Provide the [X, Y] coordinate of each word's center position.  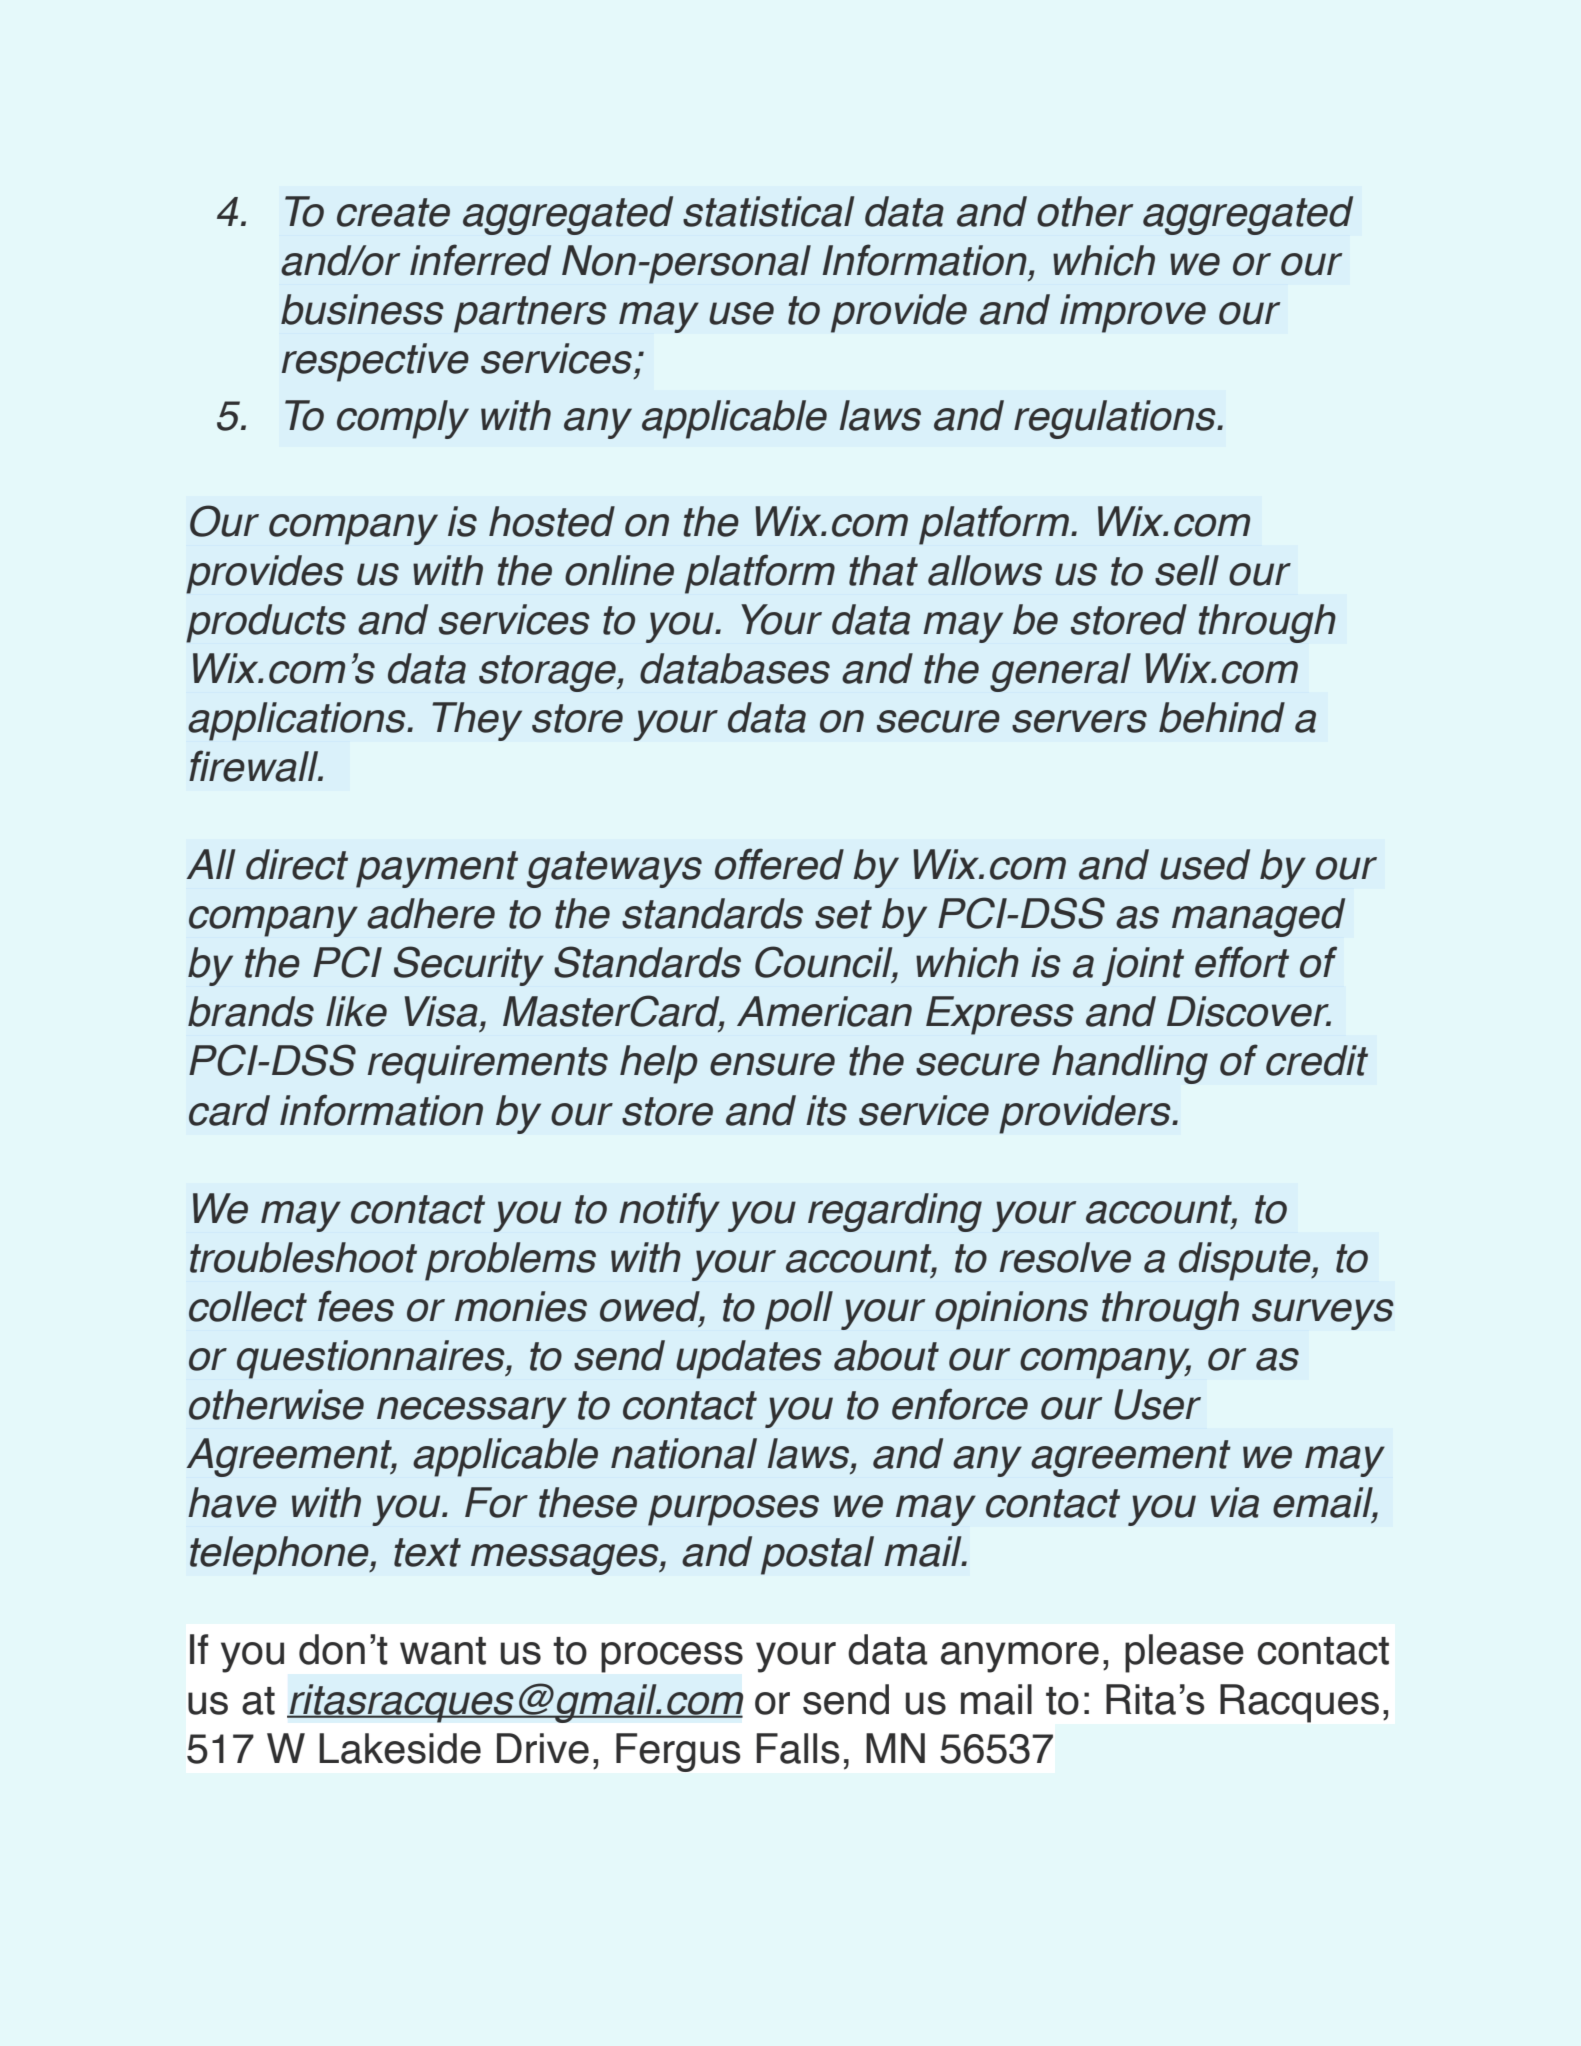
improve [1133, 313]
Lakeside [400, 1748]
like [356, 1011]
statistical [768, 211]
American [824, 1011]
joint [1143, 966]
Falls [798, 1748]
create [393, 212]
